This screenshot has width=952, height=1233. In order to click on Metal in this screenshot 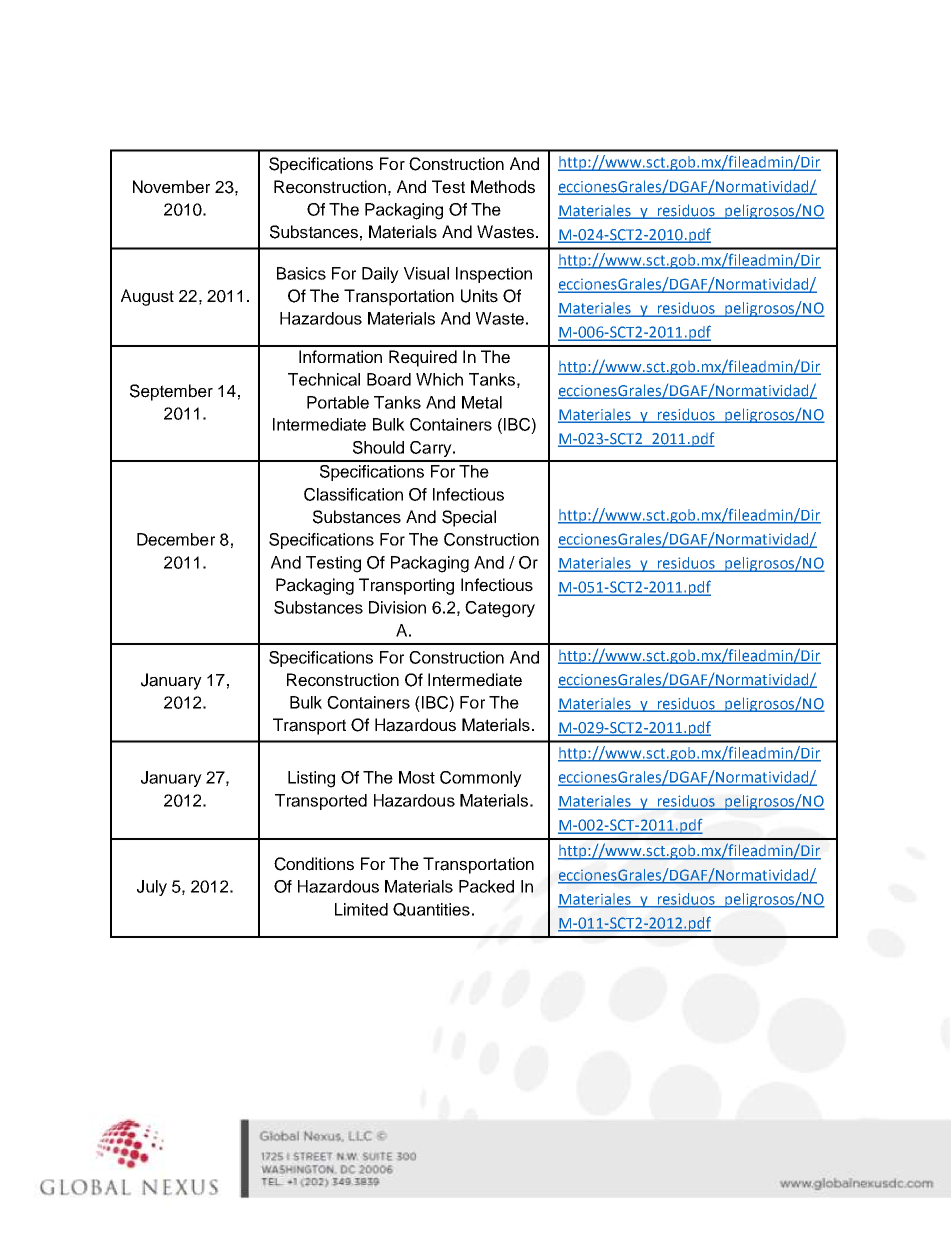, I will do `click(482, 402)`.
